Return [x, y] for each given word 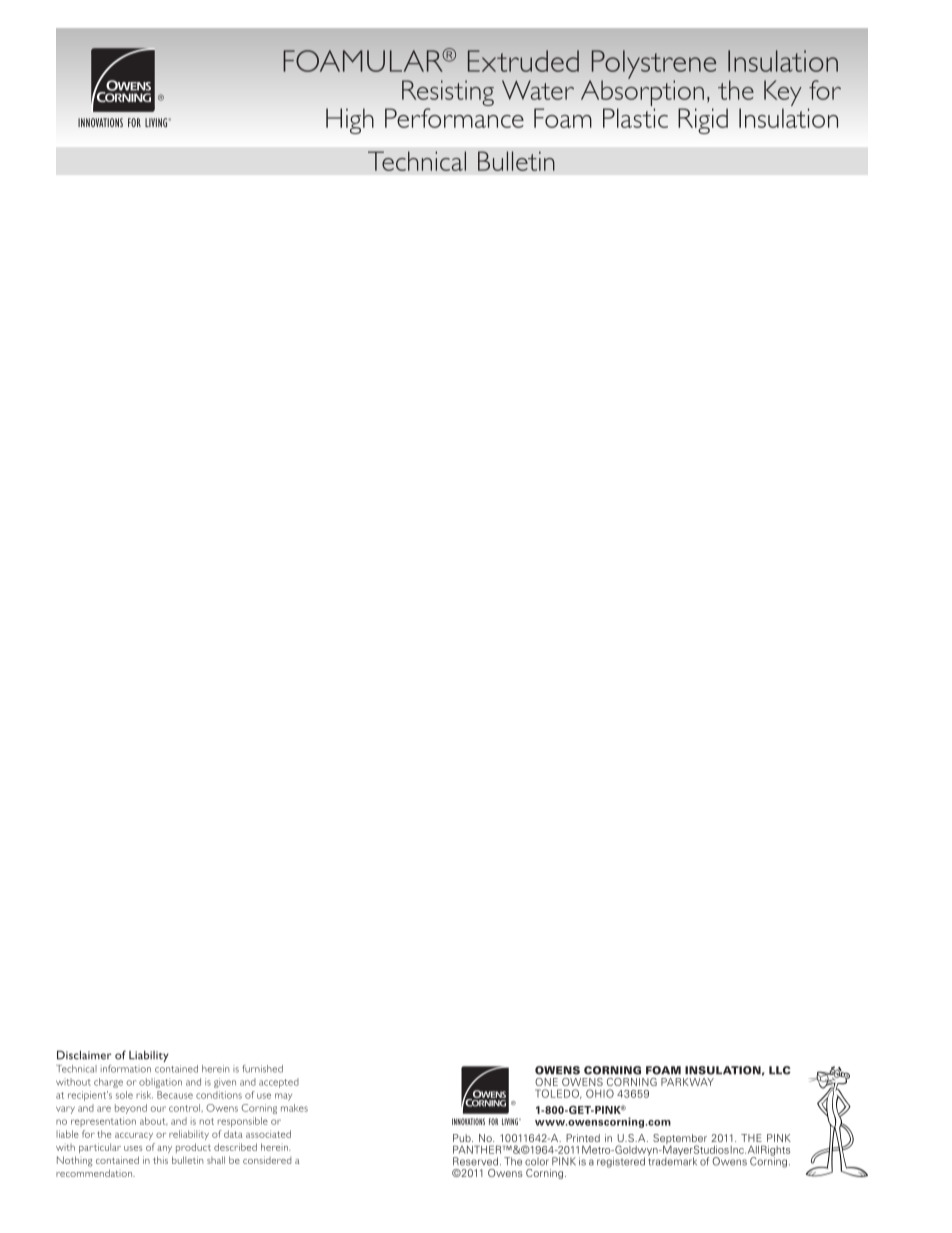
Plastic [635, 118]
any [164, 1149]
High [350, 121]
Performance [454, 118]
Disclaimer [84, 1055]
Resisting [448, 94]
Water [538, 90]
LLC [780, 1070]
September [680, 1140]
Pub [463, 1138]
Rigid [703, 121]
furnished [262, 1069]
